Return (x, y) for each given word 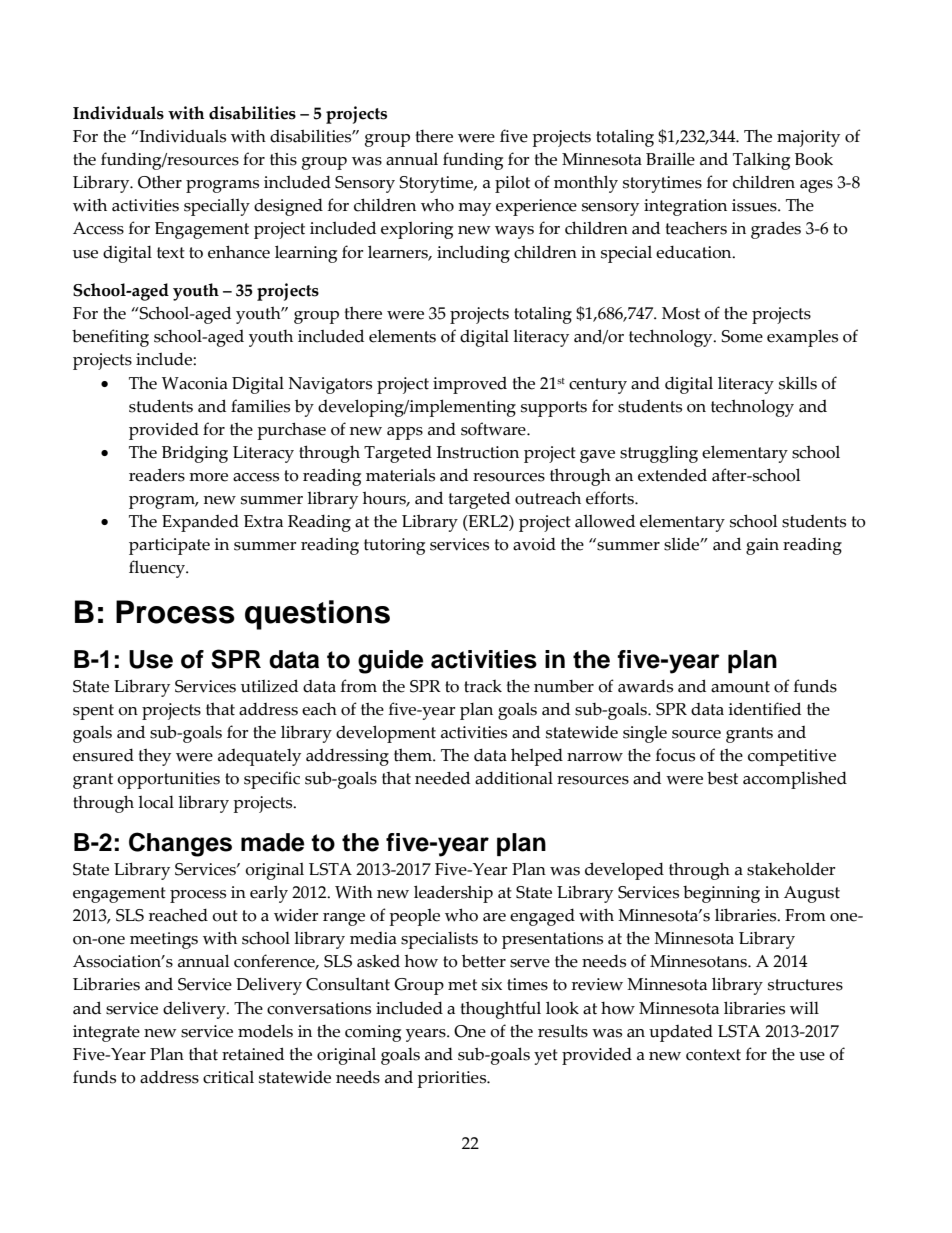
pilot (512, 184)
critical (228, 1077)
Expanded (200, 523)
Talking (761, 161)
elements (402, 336)
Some (742, 336)
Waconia (195, 383)
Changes (180, 844)
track (483, 686)
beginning (721, 894)
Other (160, 182)
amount (740, 687)
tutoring (394, 546)
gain (762, 546)
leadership (453, 894)
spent (93, 712)
